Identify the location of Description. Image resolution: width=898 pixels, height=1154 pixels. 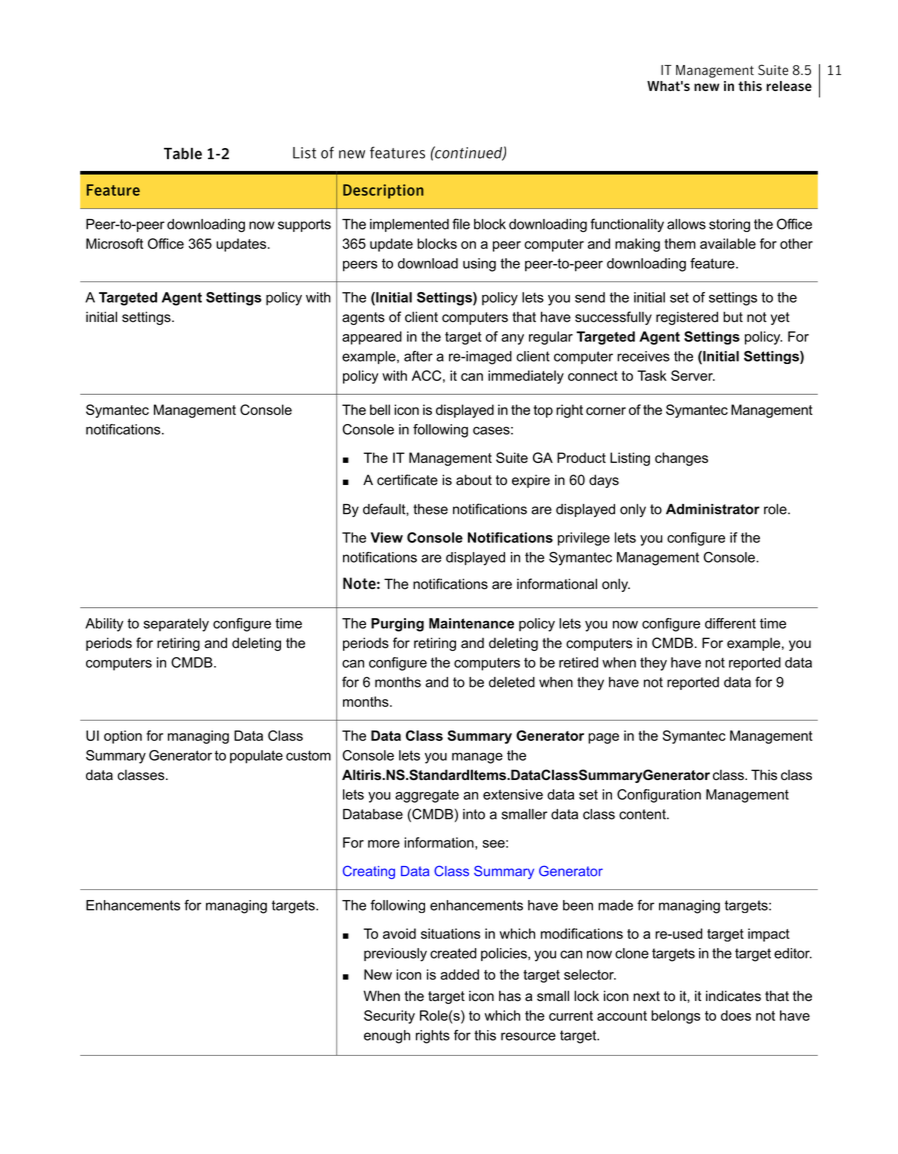
(383, 191).
